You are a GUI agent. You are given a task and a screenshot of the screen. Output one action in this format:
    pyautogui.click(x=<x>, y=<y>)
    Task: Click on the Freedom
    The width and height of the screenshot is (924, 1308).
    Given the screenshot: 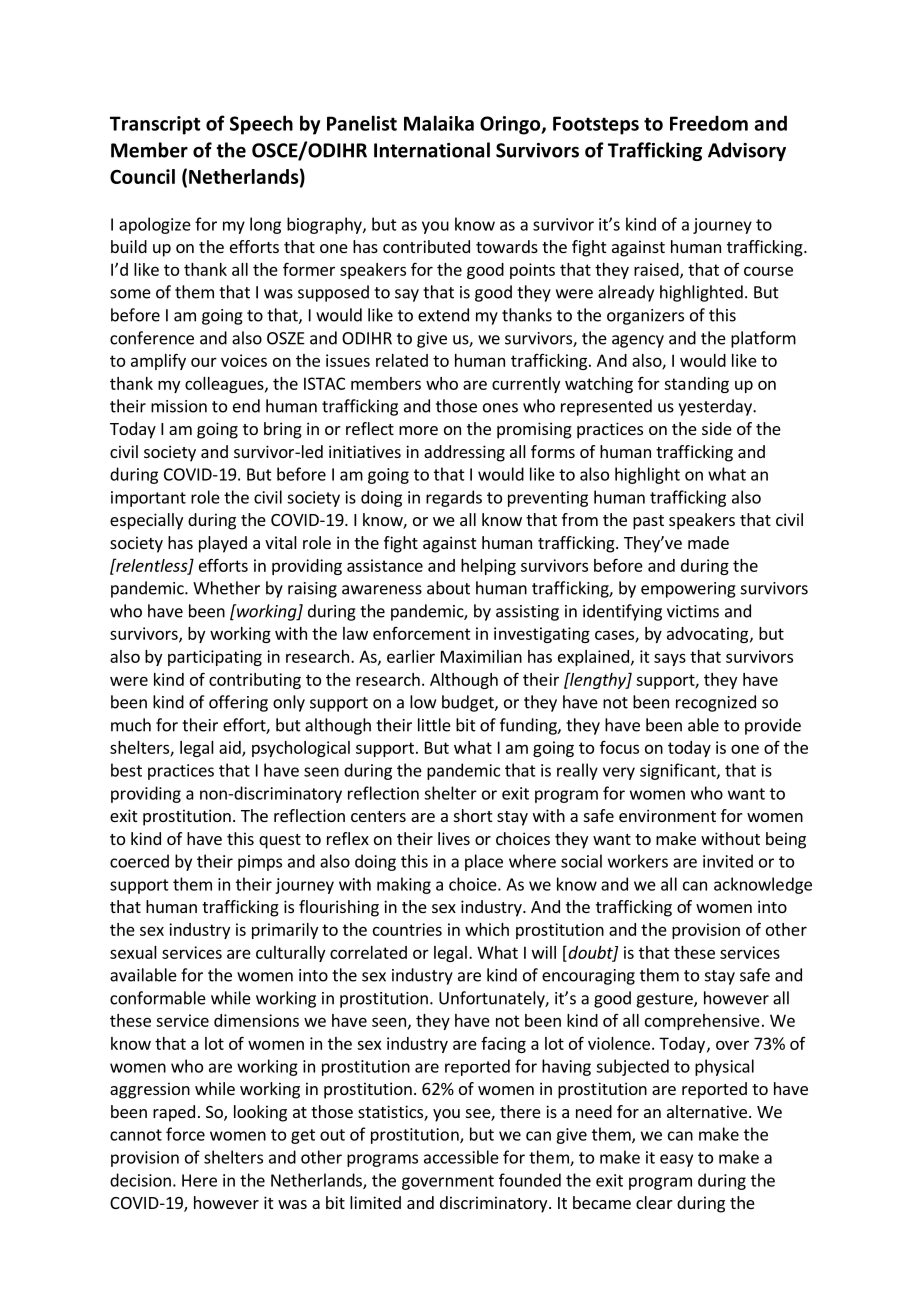 What is the action you would take?
    pyautogui.click(x=709, y=123)
